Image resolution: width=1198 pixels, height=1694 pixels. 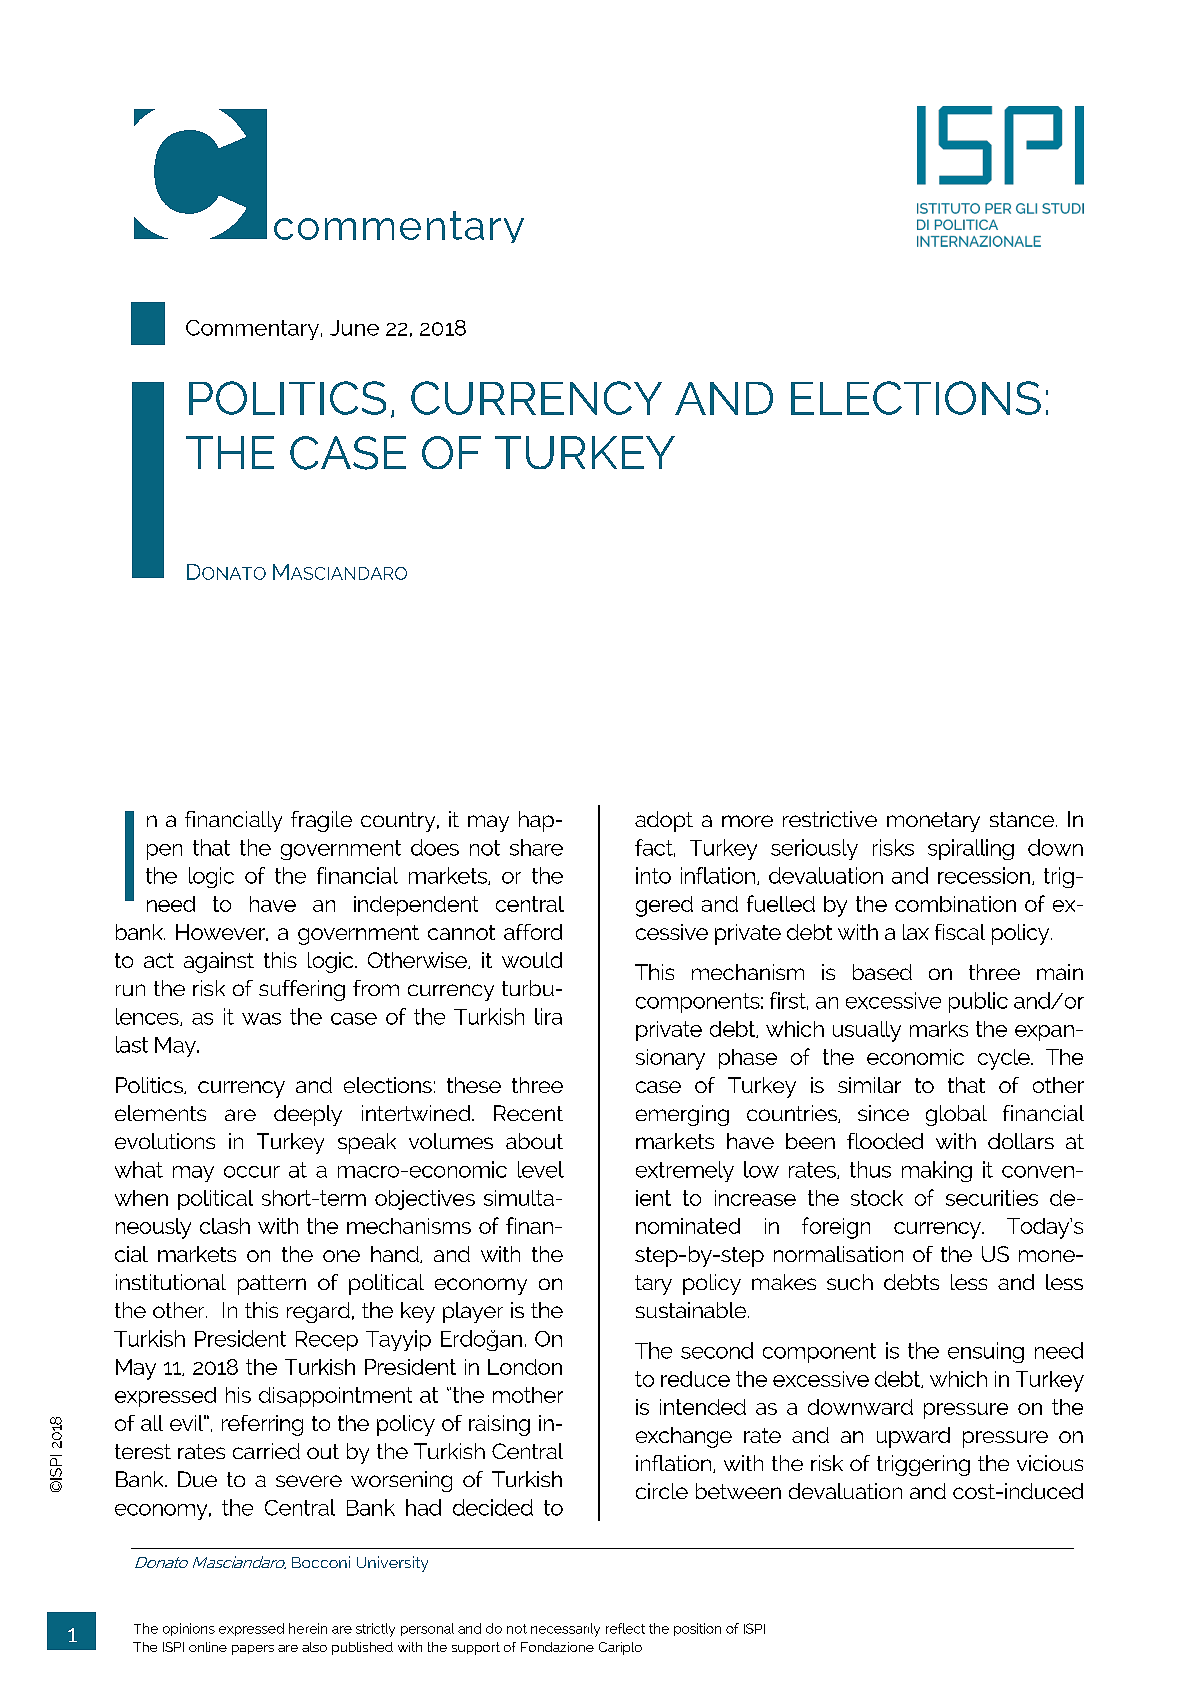 I want to click on adopt, so click(x=664, y=821).
